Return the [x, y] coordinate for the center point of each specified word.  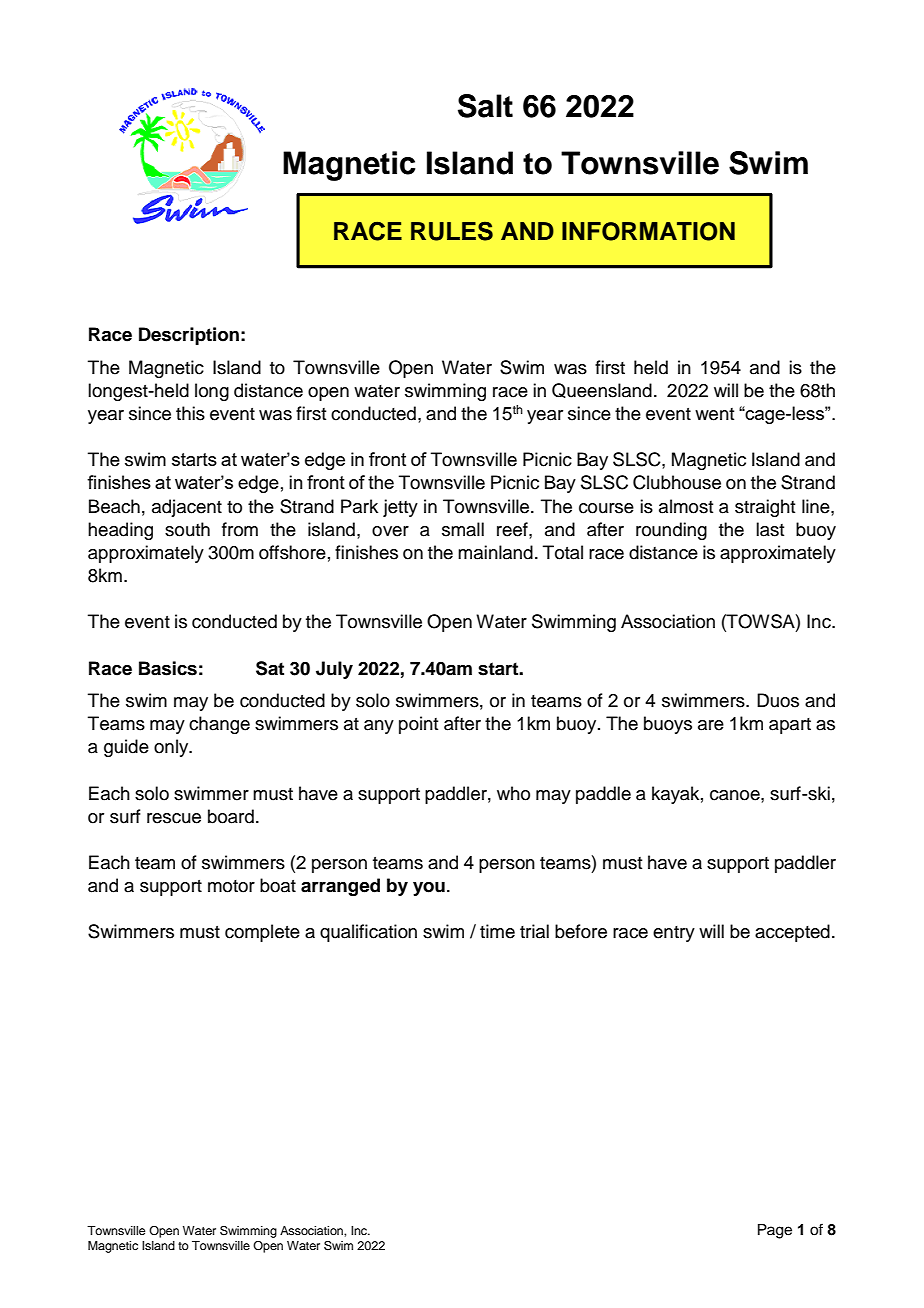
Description [189, 336]
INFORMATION [648, 231]
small [463, 529]
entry [674, 934]
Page [775, 1231]
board [231, 816]
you [429, 889]
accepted [792, 933]
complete [262, 933]
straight [765, 508]
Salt [485, 106]
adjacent [187, 508]
